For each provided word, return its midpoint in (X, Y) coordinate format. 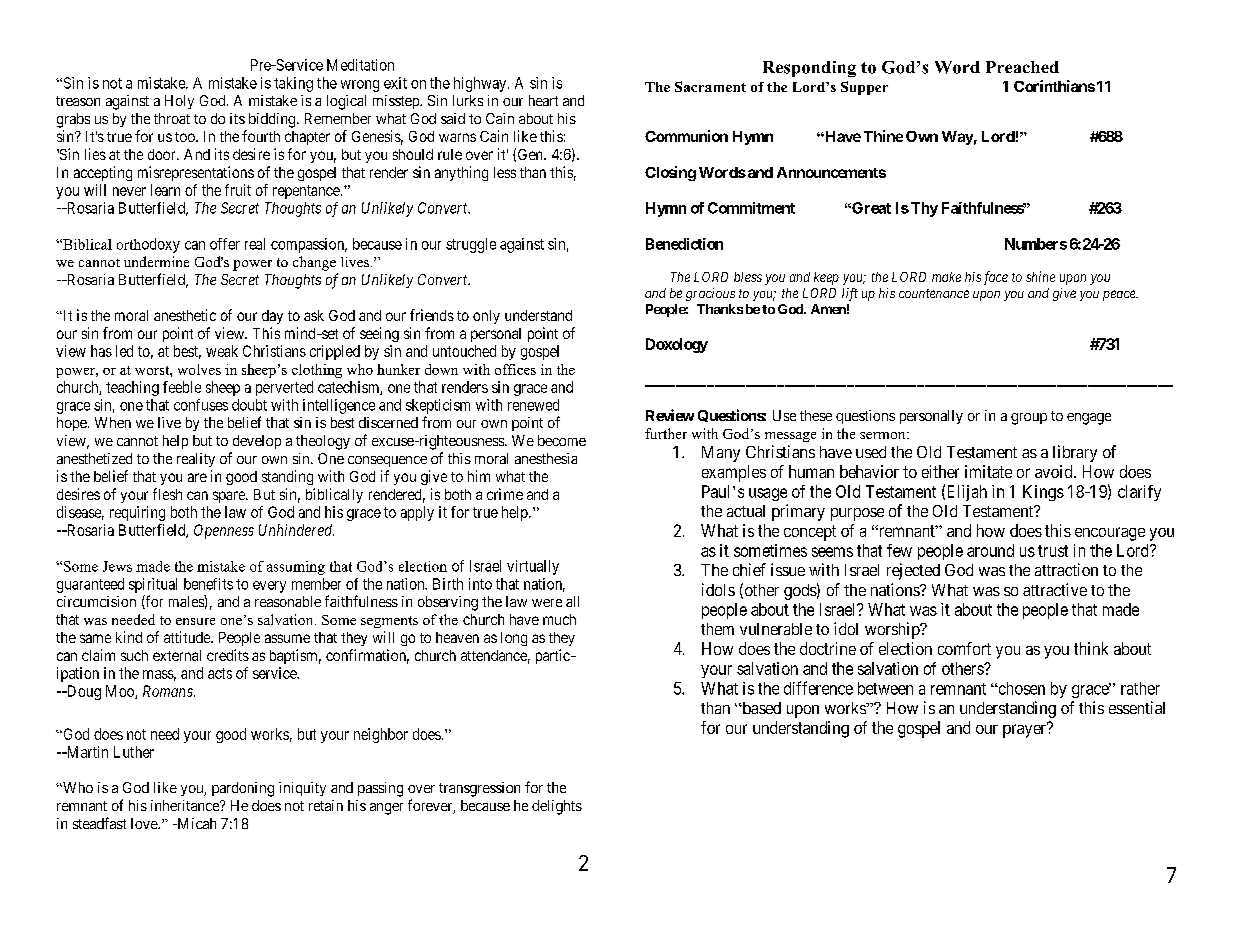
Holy (179, 102)
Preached (1022, 67)
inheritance (186, 805)
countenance (934, 293)
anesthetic (185, 315)
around (990, 550)
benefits (208, 584)
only (486, 317)
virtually (533, 567)
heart (543, 100)
